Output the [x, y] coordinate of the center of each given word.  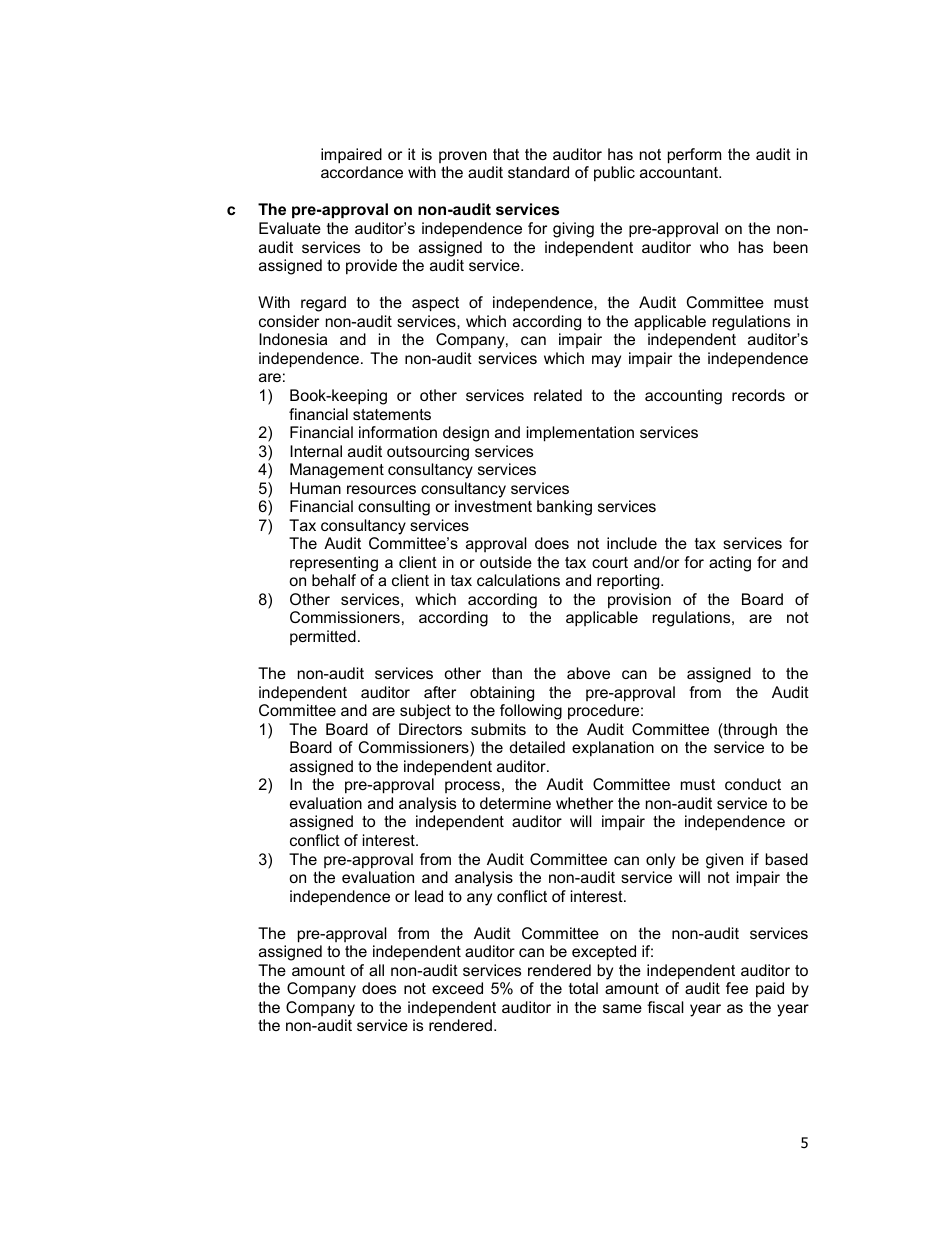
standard [538, 172]
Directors [430, 729]
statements [392, 414]
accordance [362, 172]
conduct [753, 784]
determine [515, 803]
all [376, 970]
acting [730, 564]
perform [694, 156]
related [558, 395]
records [758, 395]
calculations [518, 580]
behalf [334, 580]
